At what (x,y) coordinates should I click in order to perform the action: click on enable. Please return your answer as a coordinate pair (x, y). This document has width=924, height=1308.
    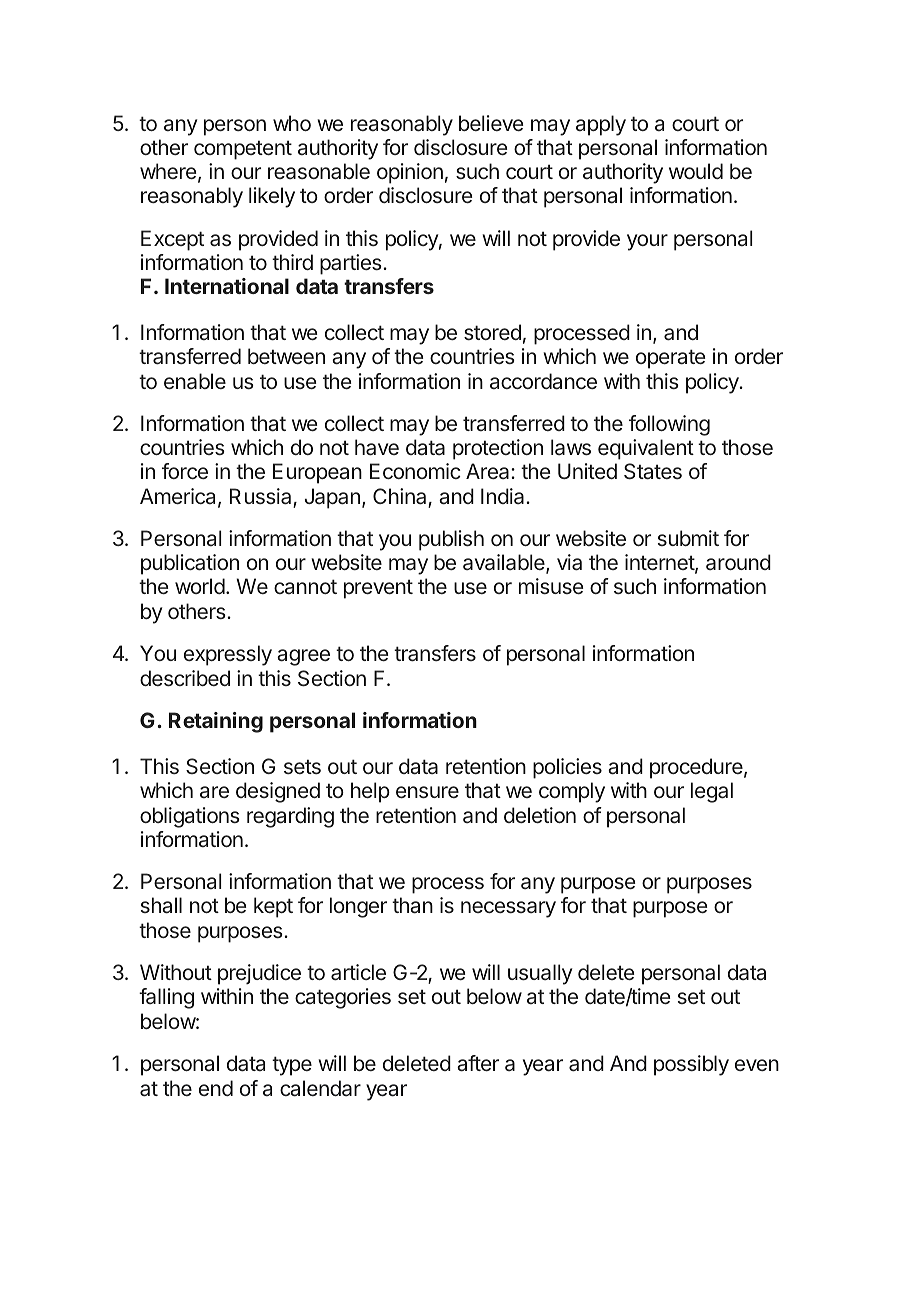
    Looking at the image, I should click on (195, 381).
